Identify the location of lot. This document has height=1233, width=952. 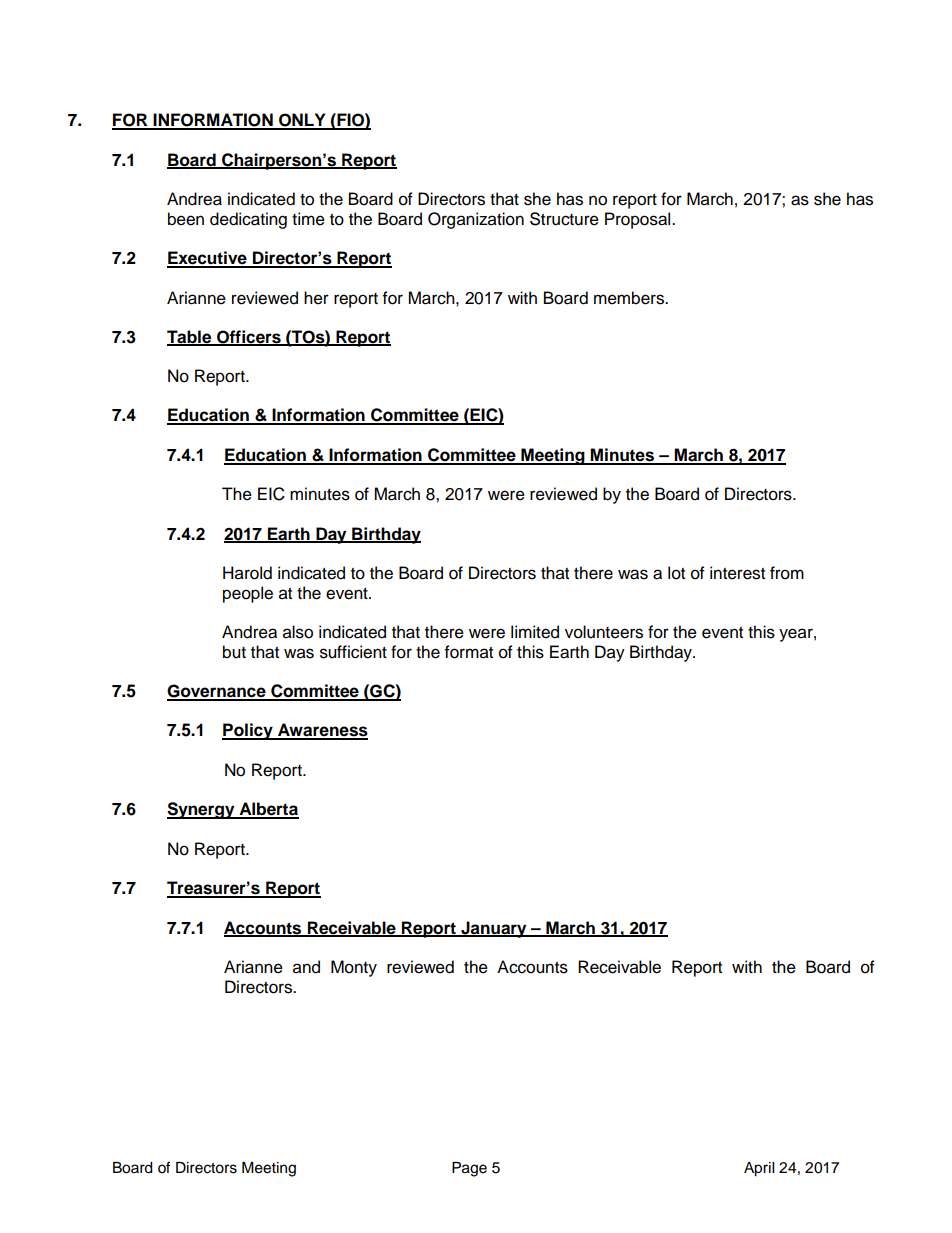
(676, 573).
